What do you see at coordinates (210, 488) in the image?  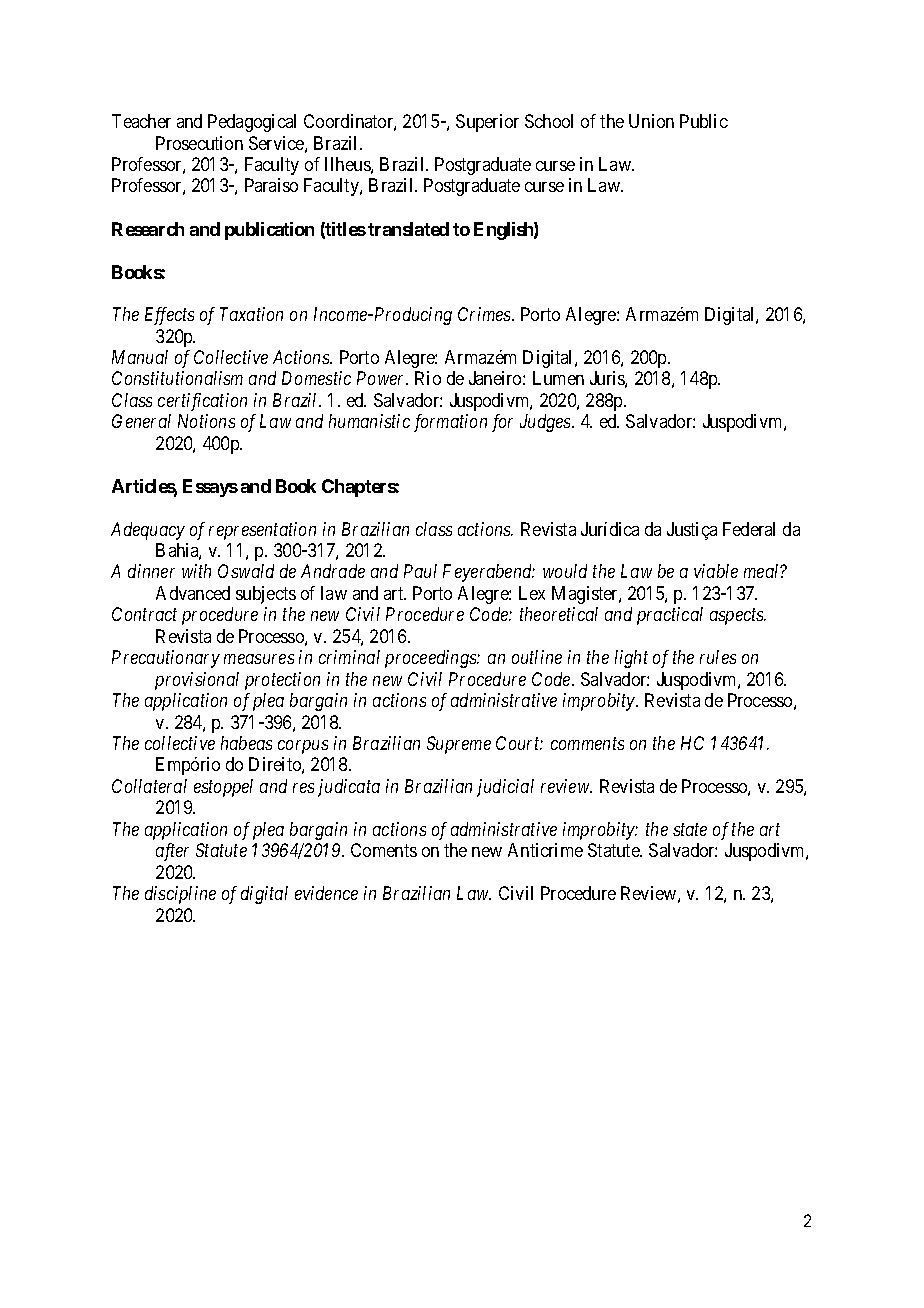 I see `Essays` at bounding box center [210, 488].
